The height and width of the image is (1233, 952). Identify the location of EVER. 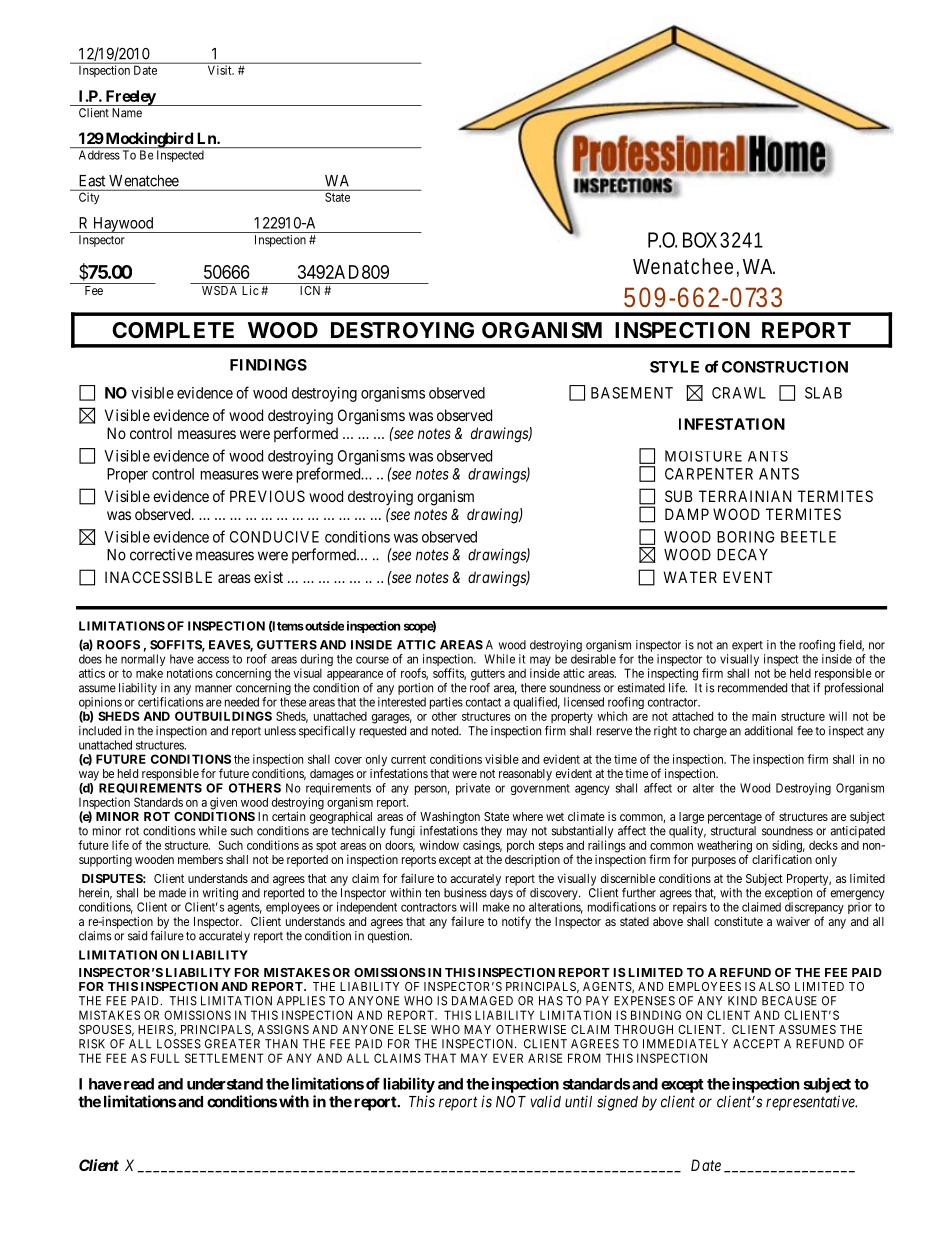
(508, 1058).
